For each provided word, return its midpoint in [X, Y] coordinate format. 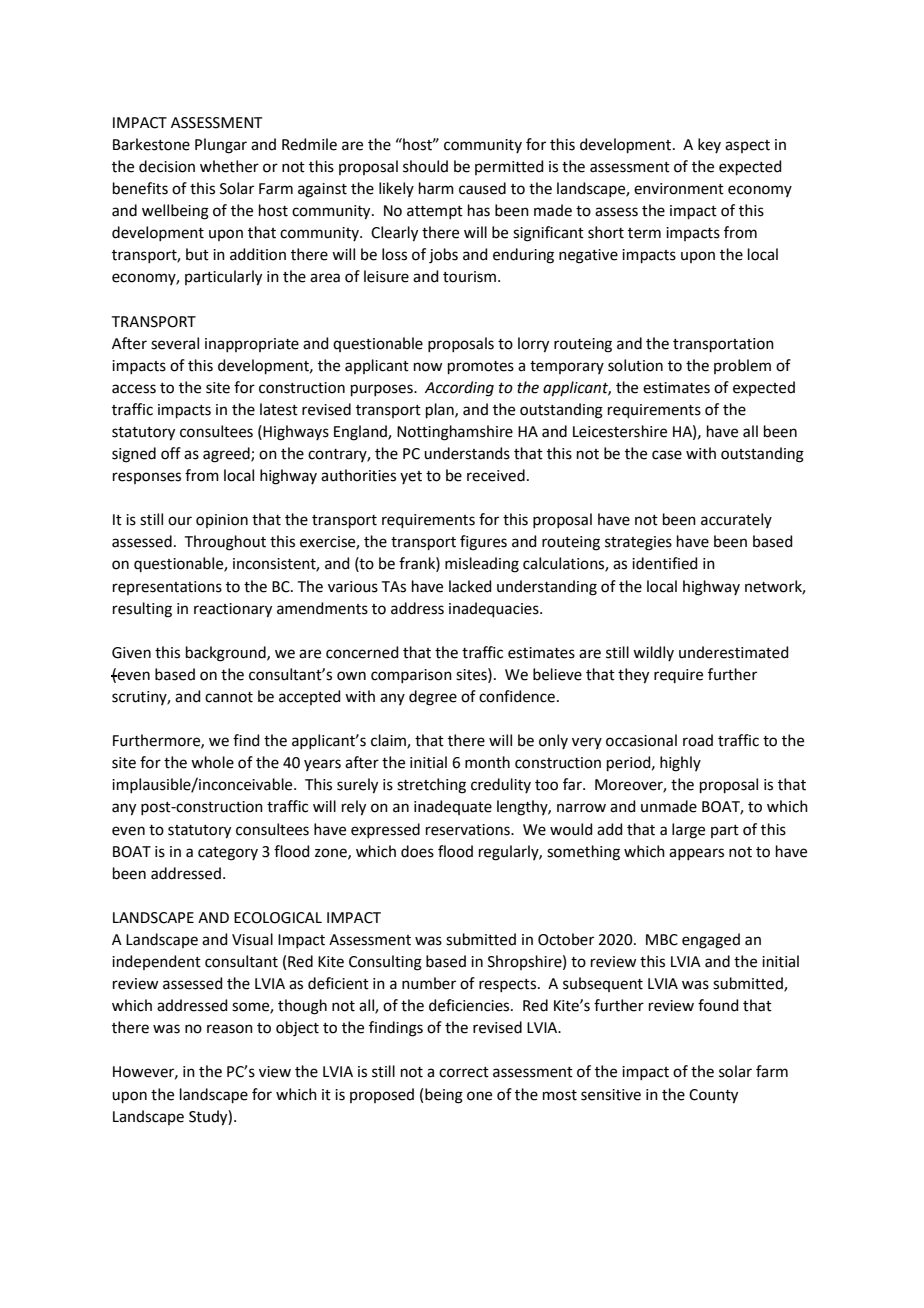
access [134, 389]
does [417, 851]
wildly [653, 653]
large [688, 831]
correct [464, 1072]
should [425, 166]
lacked [470, 586]
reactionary [233, 610]
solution [635, 365]
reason [230, 1029]
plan [441, 410]
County [713, 1096]
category [228, 854]
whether [229, 166]
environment [679, 189]
